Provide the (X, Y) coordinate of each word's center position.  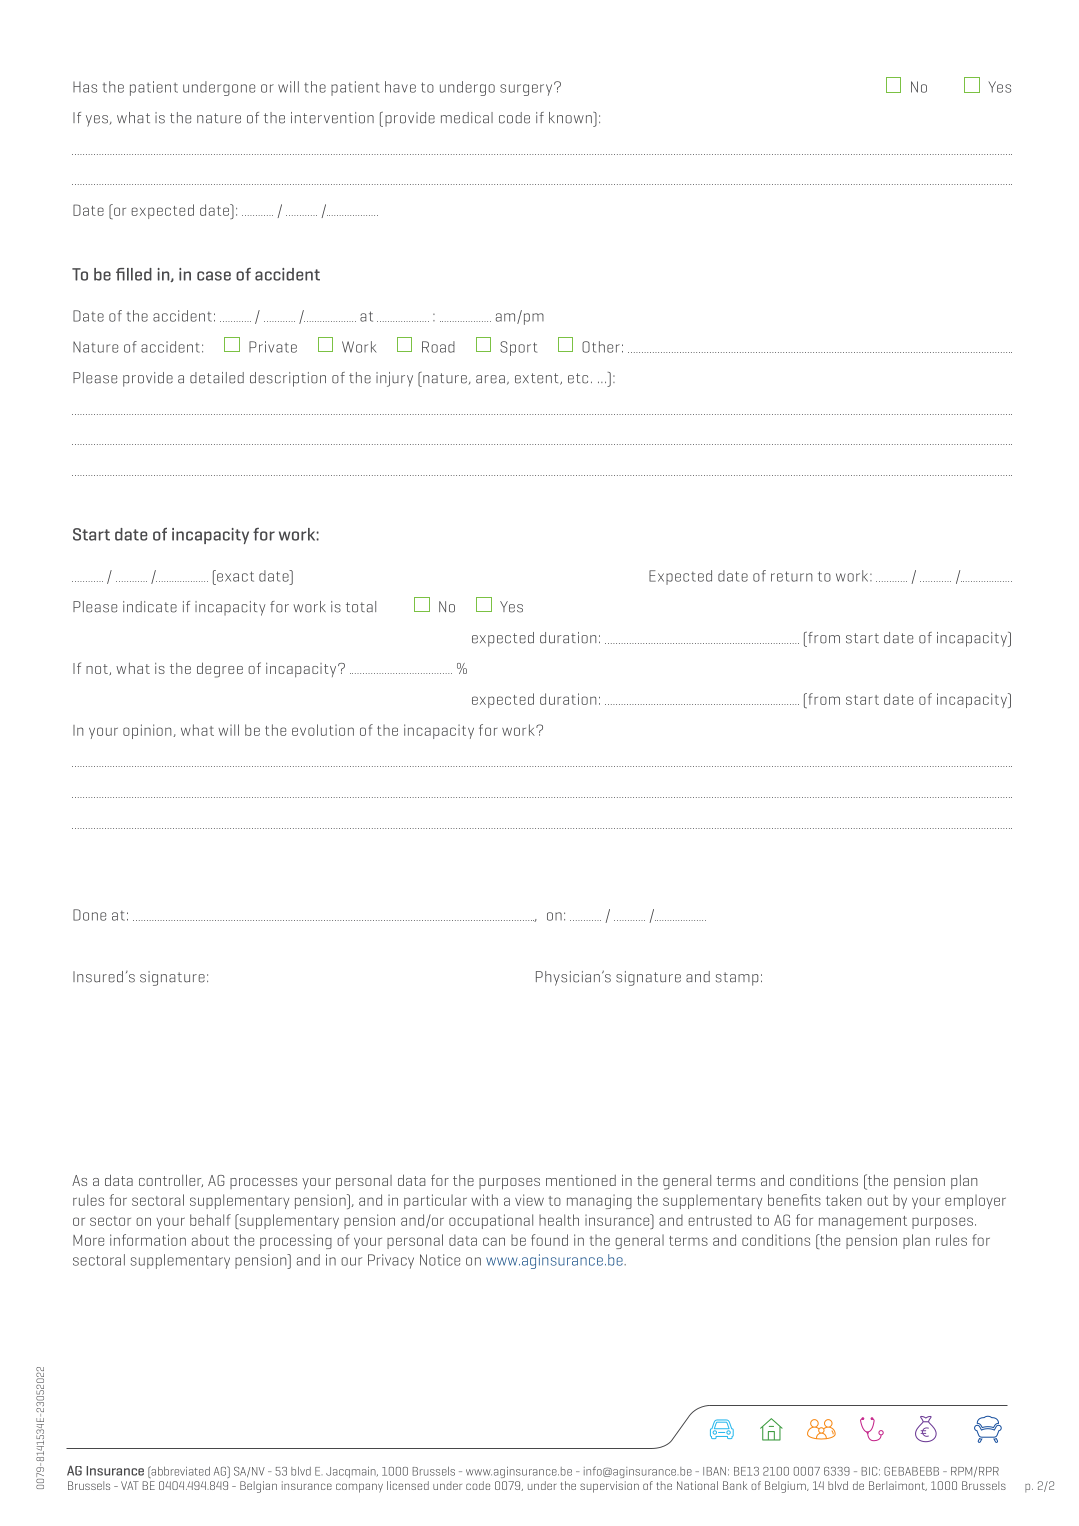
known (571, 118)
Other (601, 347)
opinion (148, 731)
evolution (323, 730)
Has (85, 87)
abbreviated (179, 1472)
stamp (737, 979)
